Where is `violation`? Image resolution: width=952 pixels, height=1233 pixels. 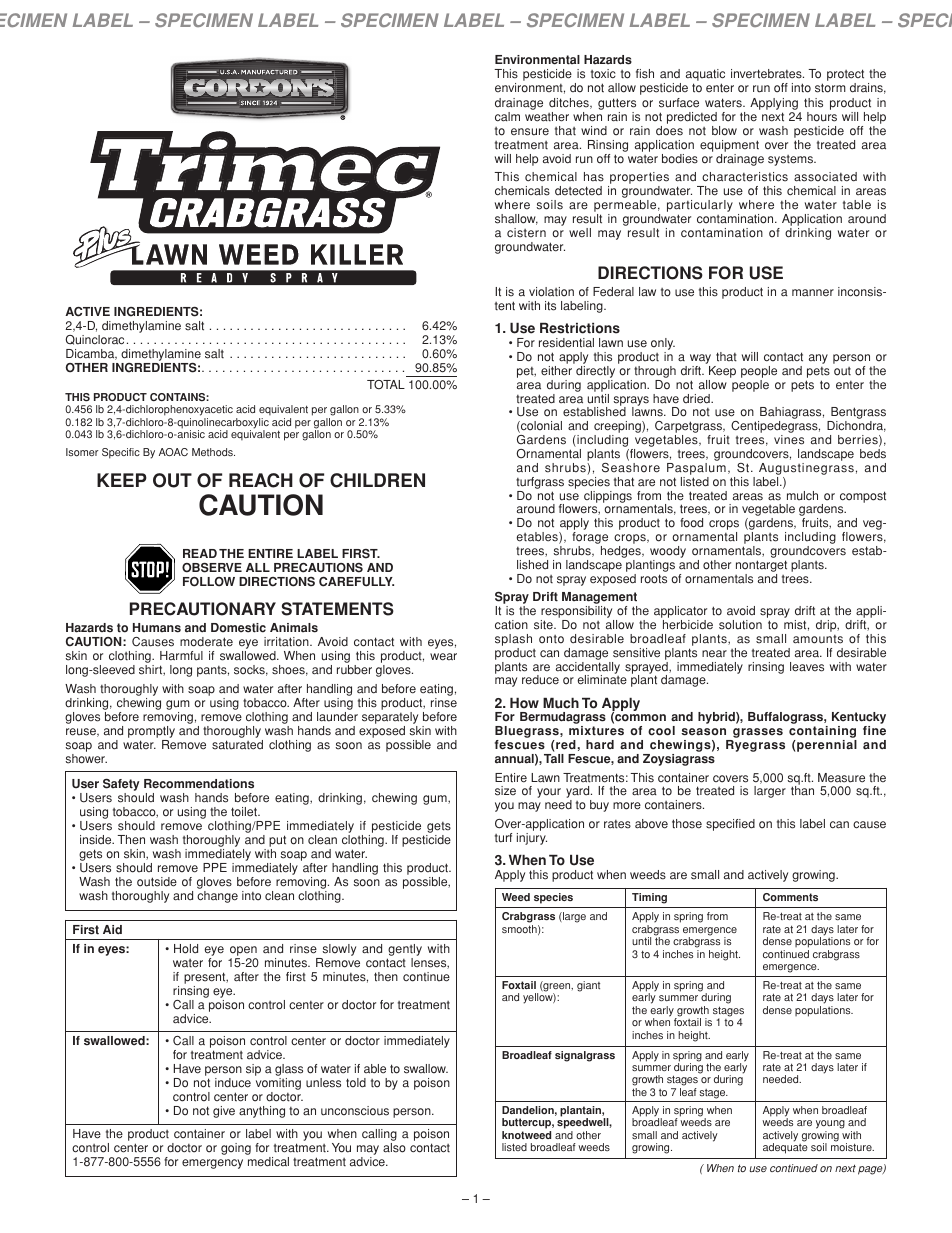
violation is located at coordinates (551, 292).
